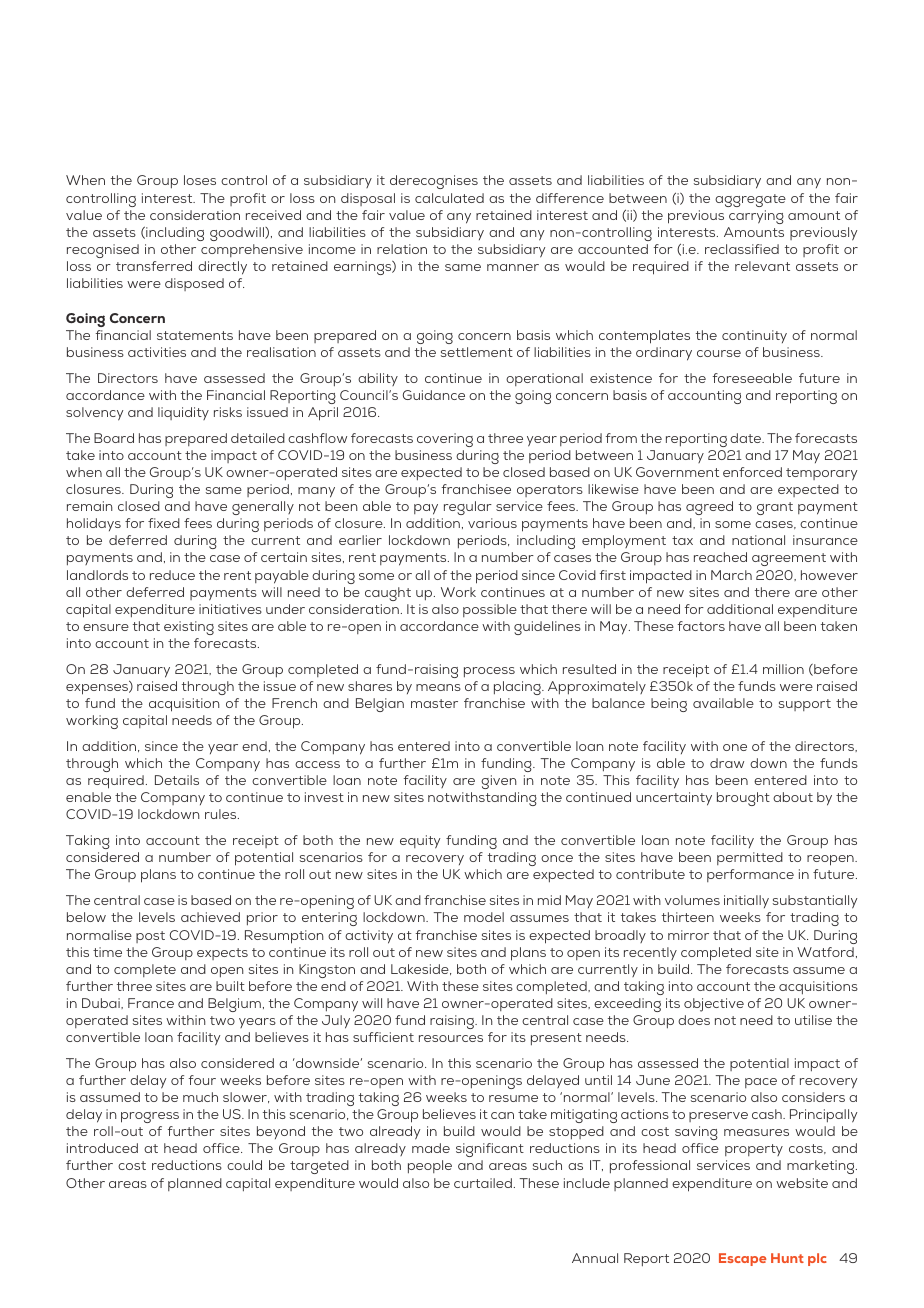 This screenshot has height=1308, width=924. Describe the element at coordinates (735, 747) in the screenshot. I see `one` at that location.
